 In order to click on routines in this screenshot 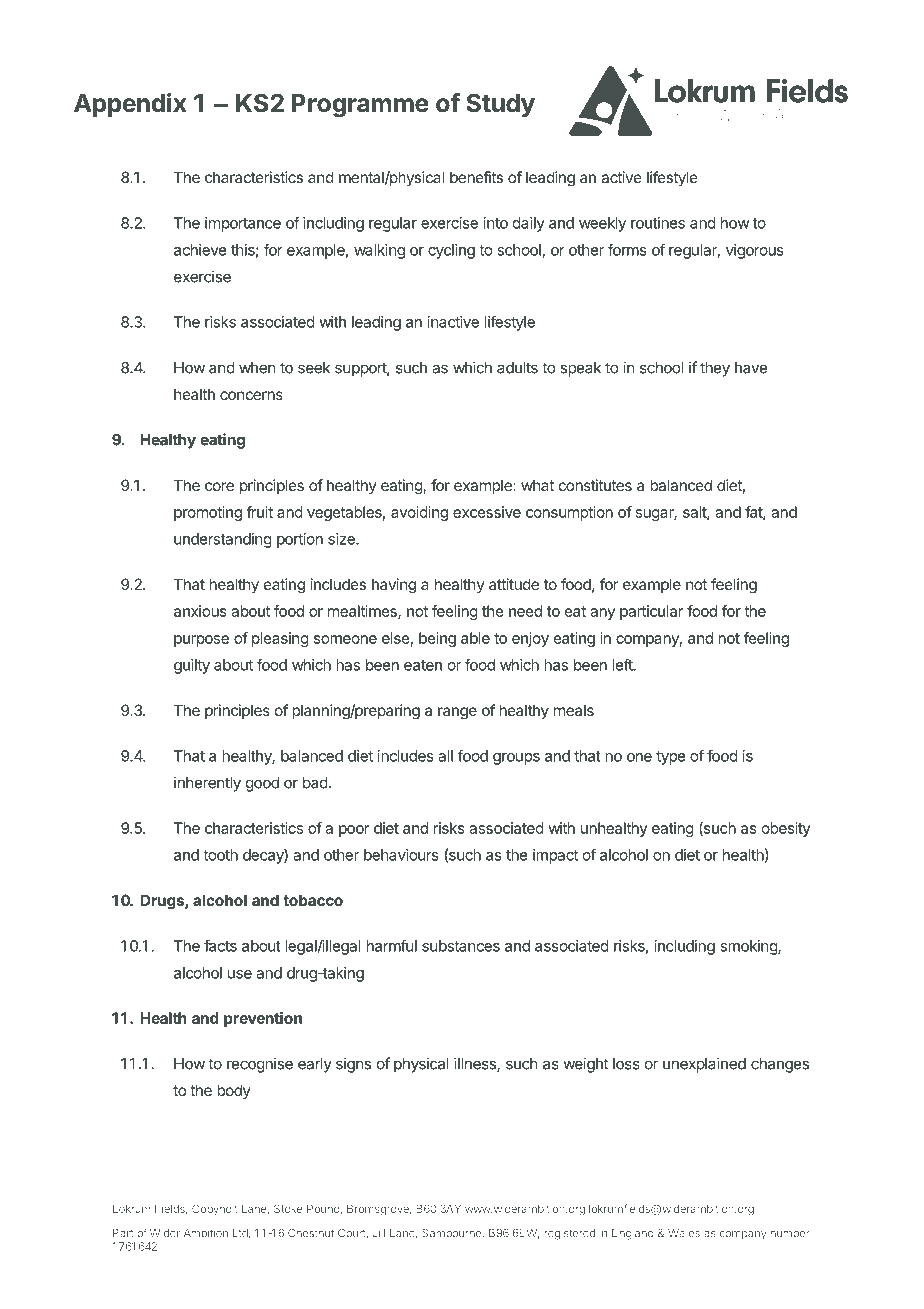, I will do `click(658, 223)`.
